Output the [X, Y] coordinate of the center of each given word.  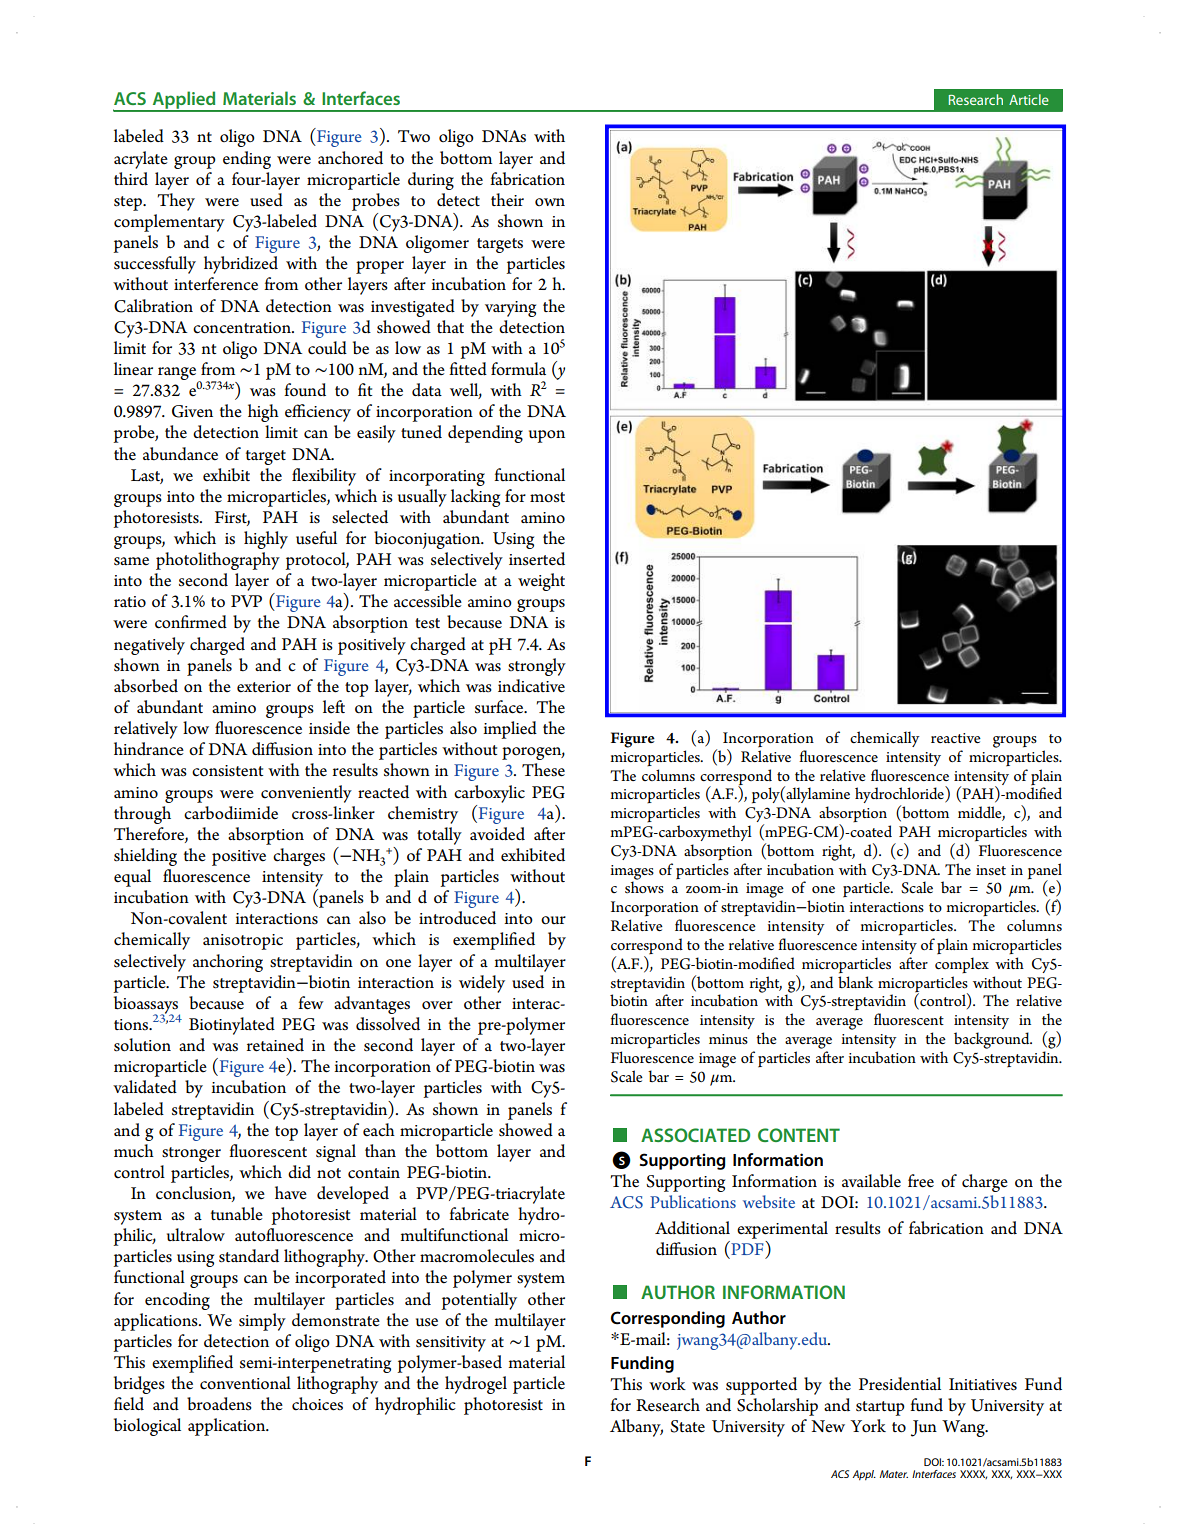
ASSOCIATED [695, 1135]
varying [510, 309]
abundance [180, 454]
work [667, 1383]
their [507, 200]
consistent [227, 771]
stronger [191, 1154]
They [176, 202]
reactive [956, 738]
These [543, 770]
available [871, 1181]
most [547, 497]
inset [991, 870]
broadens [219, 1404]
